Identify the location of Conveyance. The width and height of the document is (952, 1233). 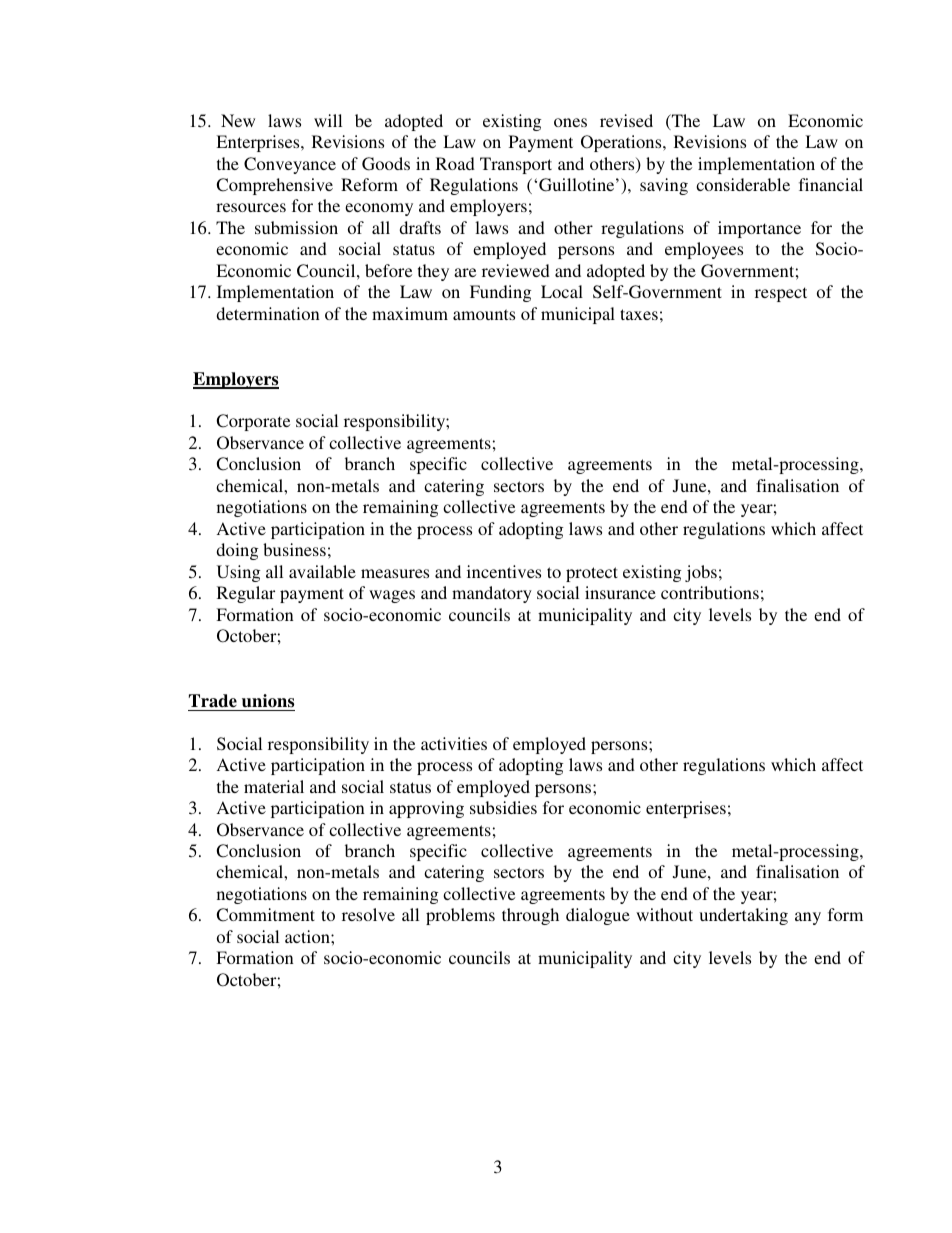
(290, 165).
